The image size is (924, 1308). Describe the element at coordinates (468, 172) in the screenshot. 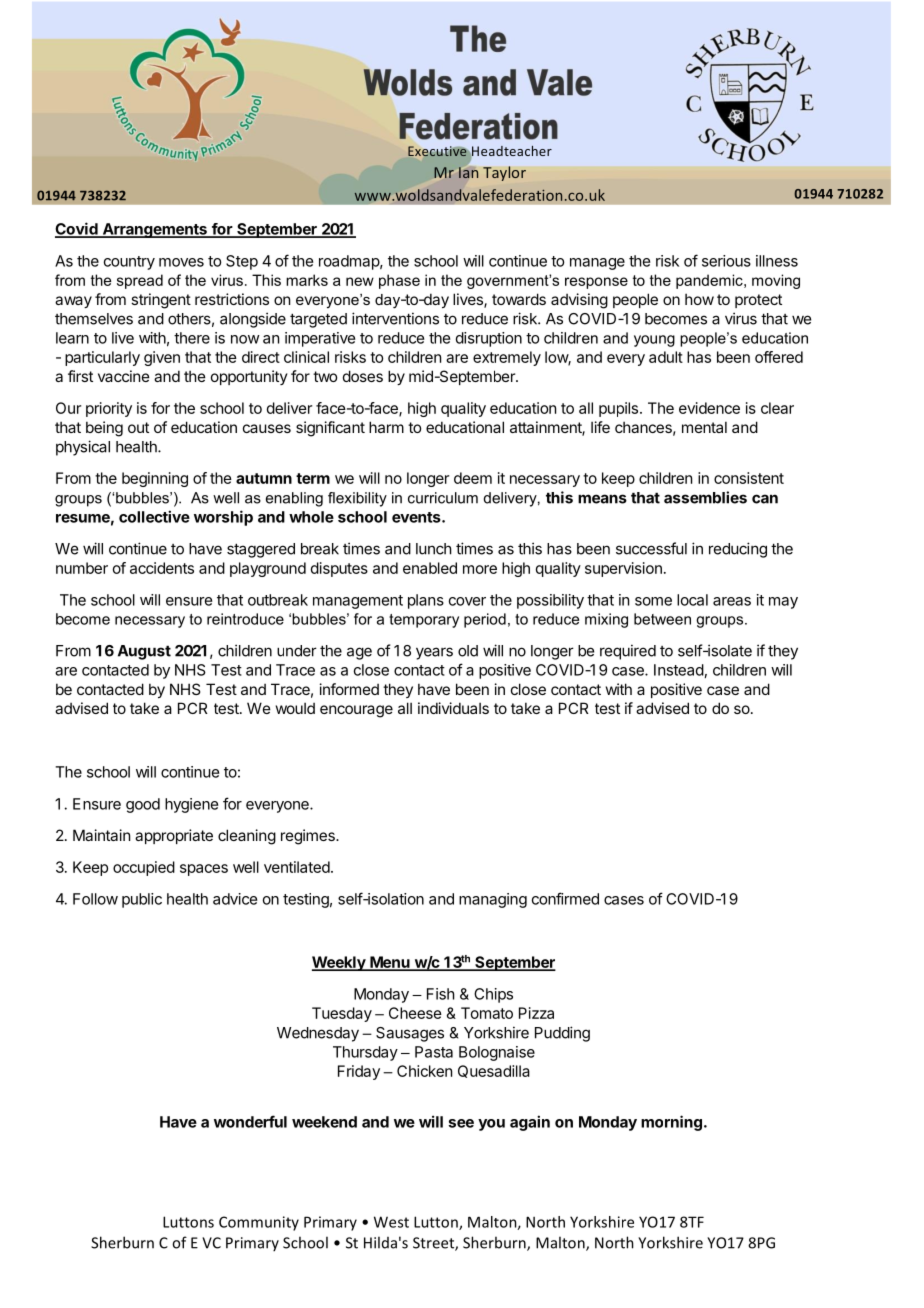

I see `Ian` at that location.
